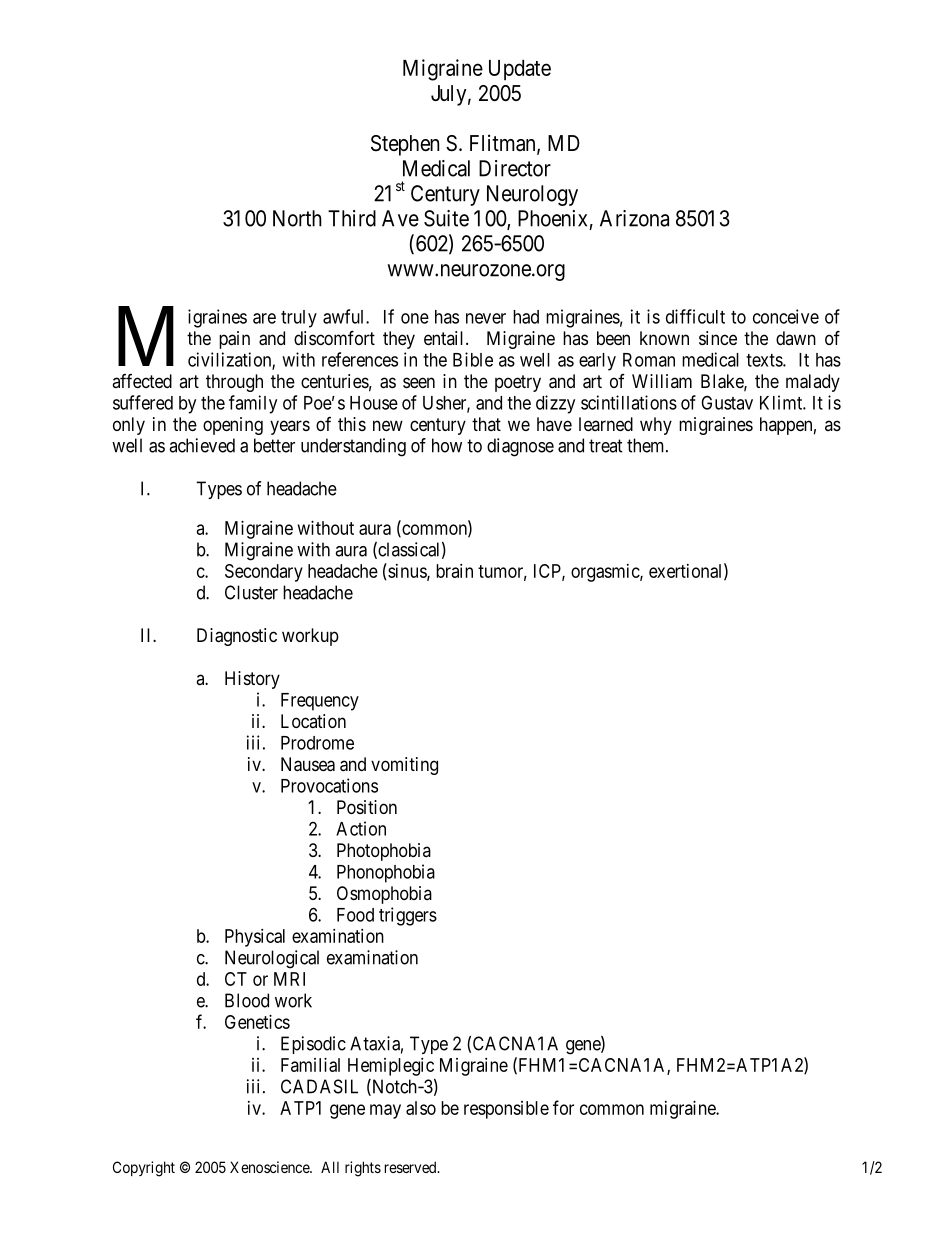 The height and width of the screenshot is (1233, 952). I want to click on Gustav, so click(727, 402).
